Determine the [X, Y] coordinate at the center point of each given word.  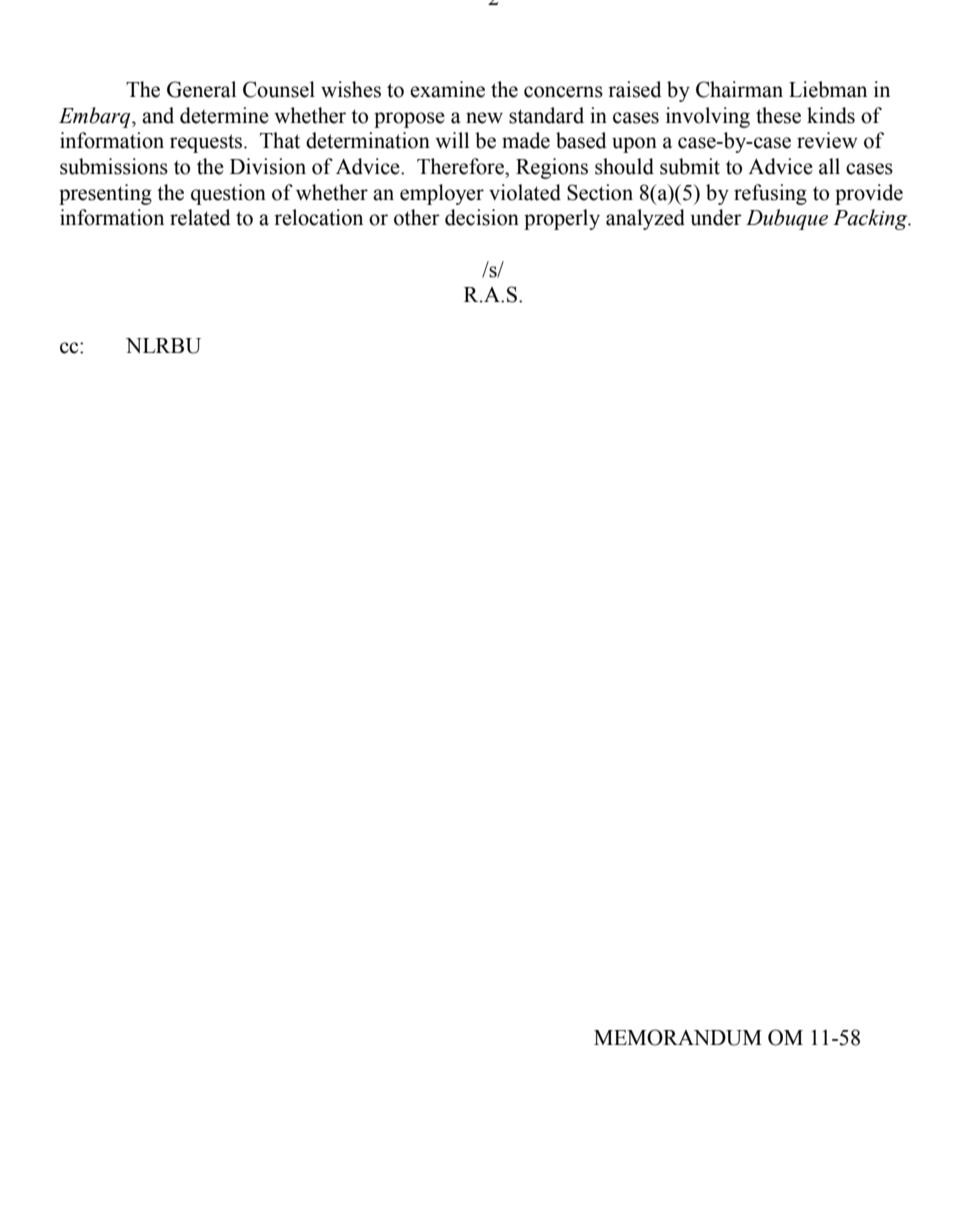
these [778, 115]
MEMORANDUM [678, 1037]
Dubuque [787, 219]
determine [224, 115]
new [484, 118]
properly [562, 219]
